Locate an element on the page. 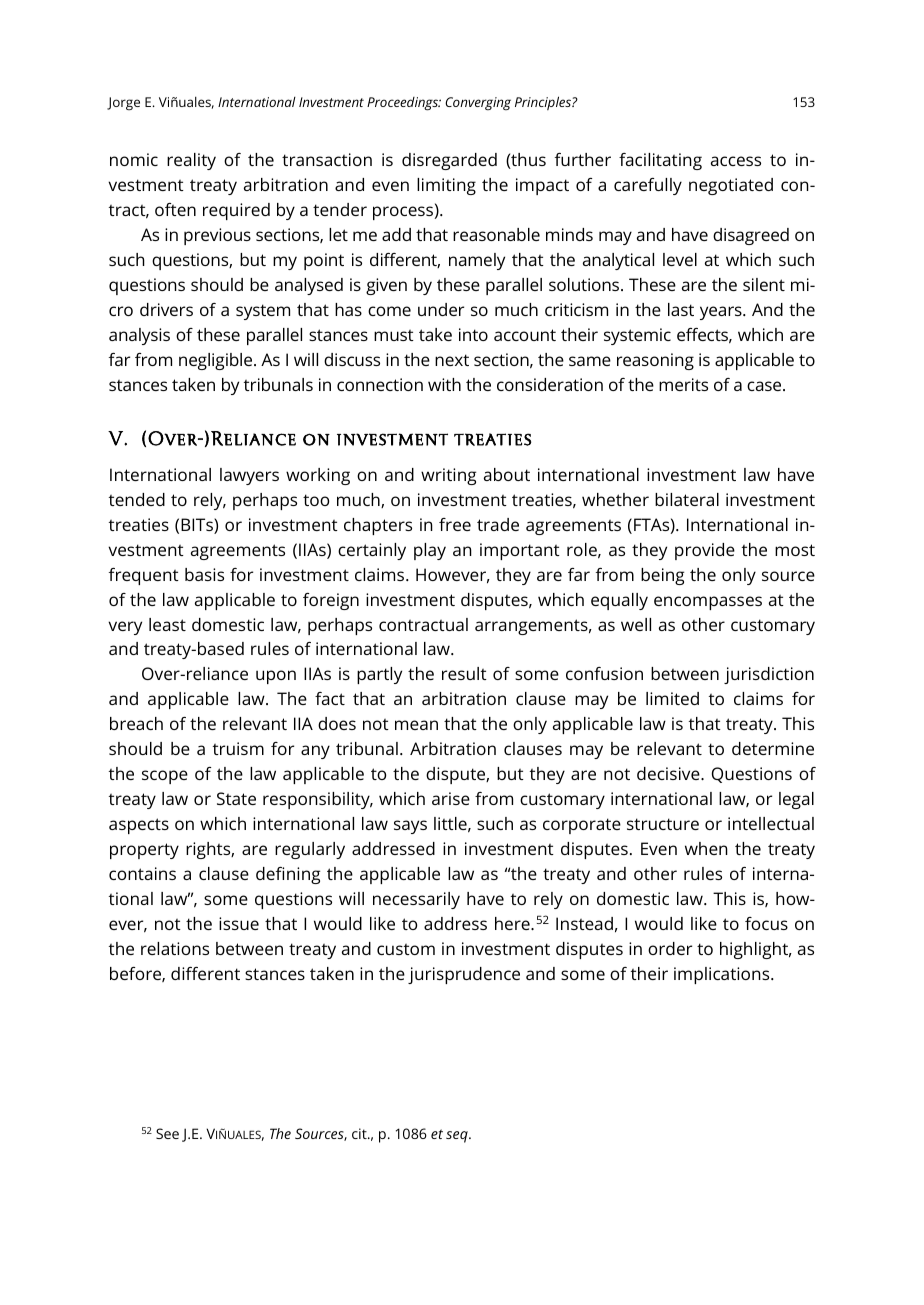  bilateral is located at coordinates (687, 499).
